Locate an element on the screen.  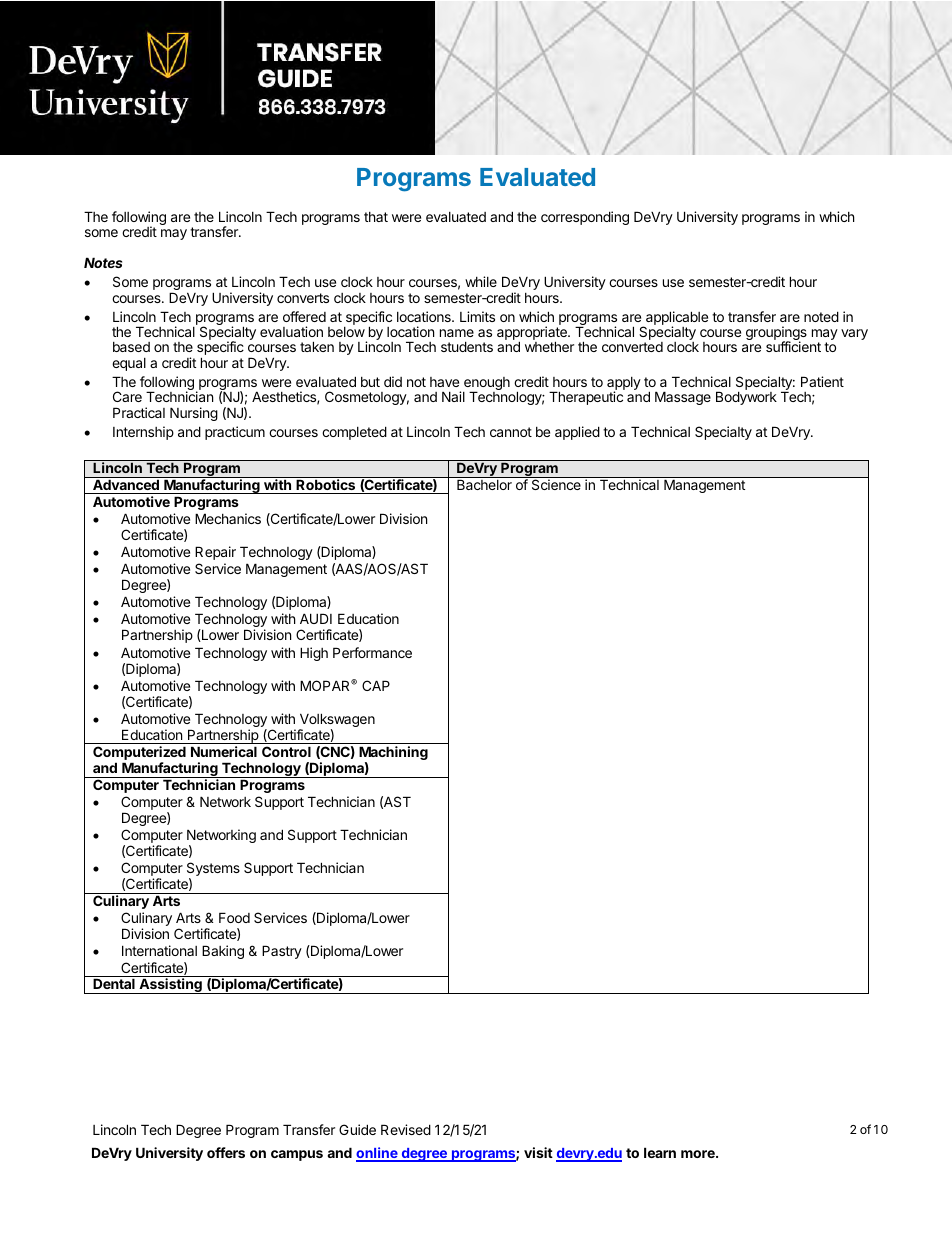
Notes is located at coordinates (103, 262).
